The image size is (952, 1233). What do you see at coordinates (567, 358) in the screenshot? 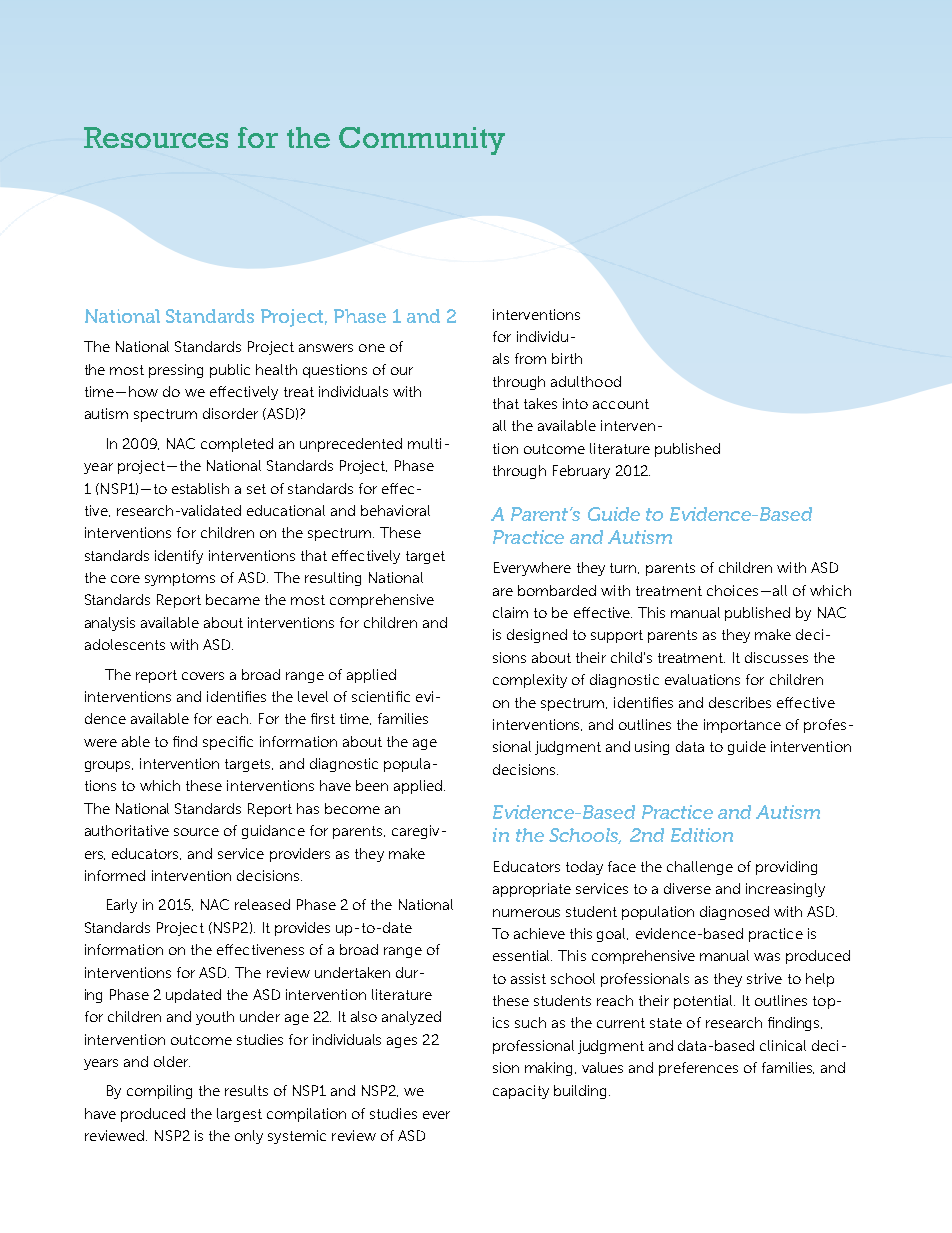
I see `birth` at bounding box center [567, 358].
